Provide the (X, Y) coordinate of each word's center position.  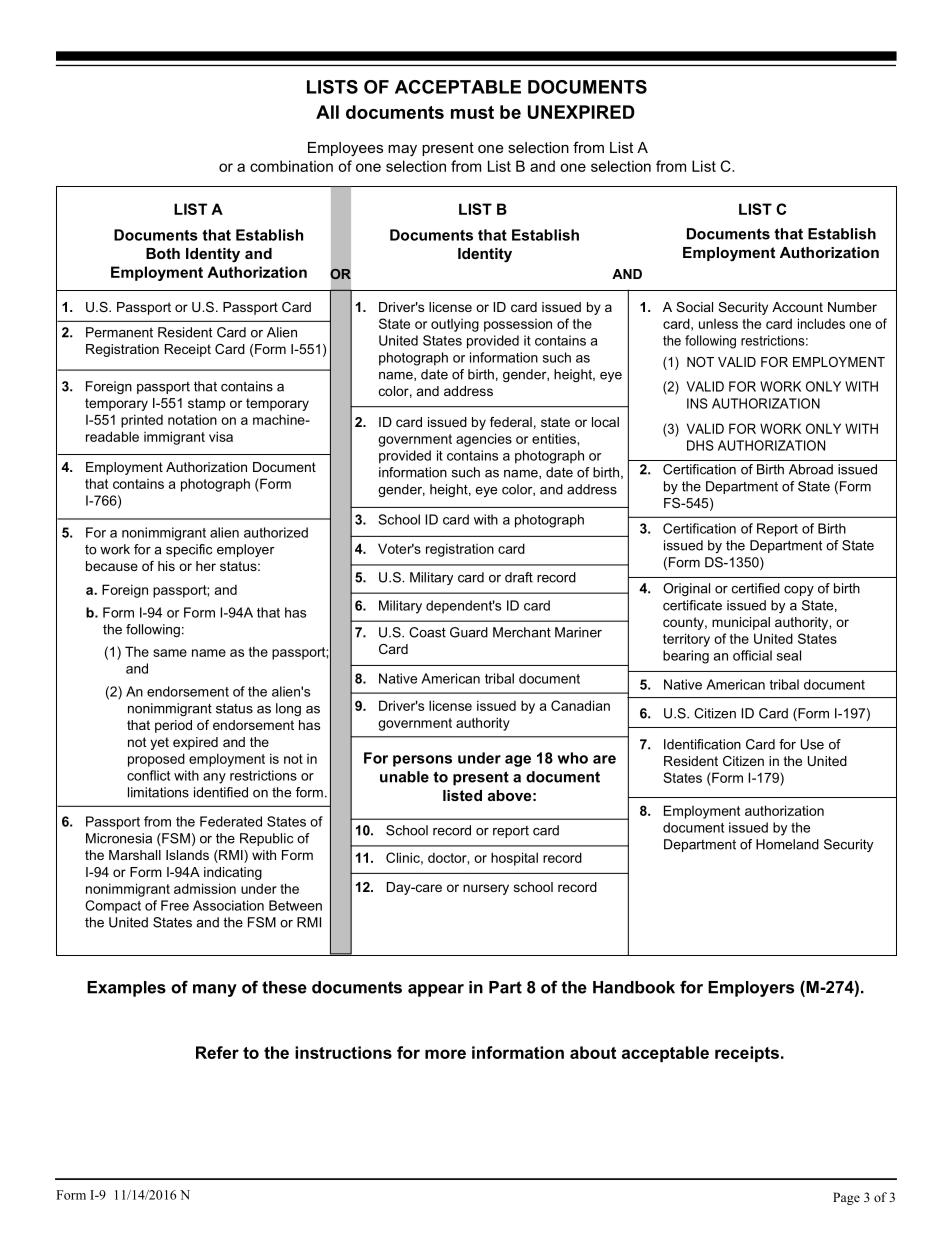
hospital (514, 859)
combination (291, 166)
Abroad (811, 469)
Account (797, 307)
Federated (231, 821)
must (472, 112)
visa (221, 436)
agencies (484, 440)
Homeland (787, 844)
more (445, 1054)
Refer (217, 1052)
